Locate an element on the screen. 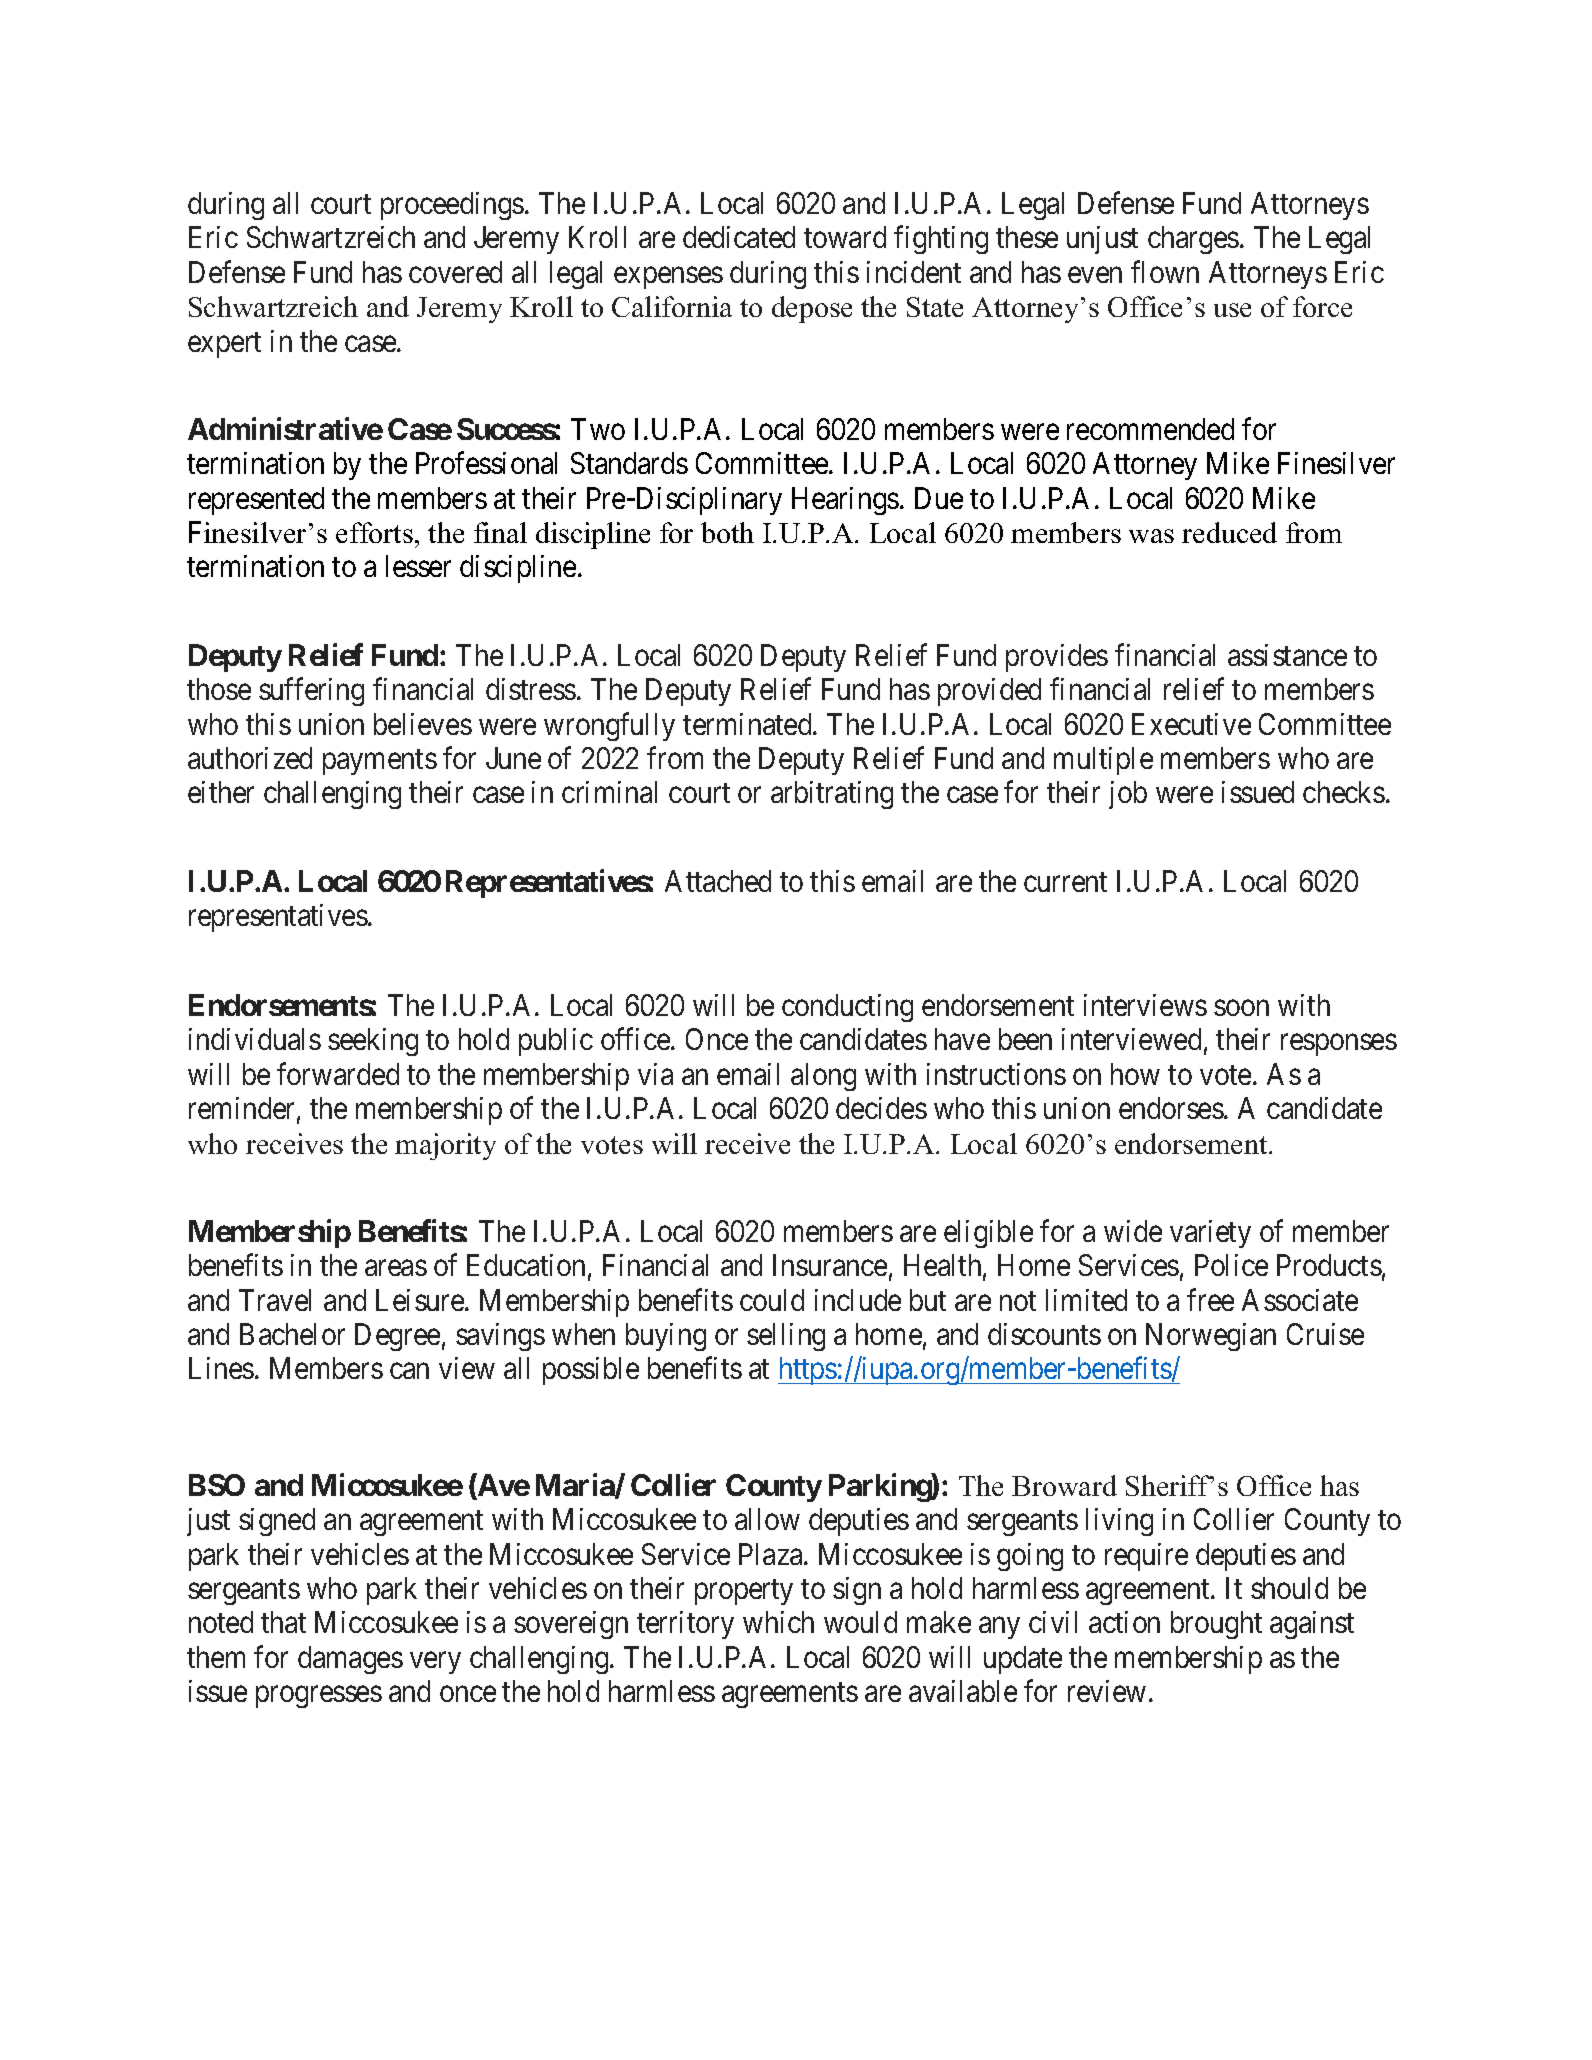  lesser is located at coordinates (418, 566).
